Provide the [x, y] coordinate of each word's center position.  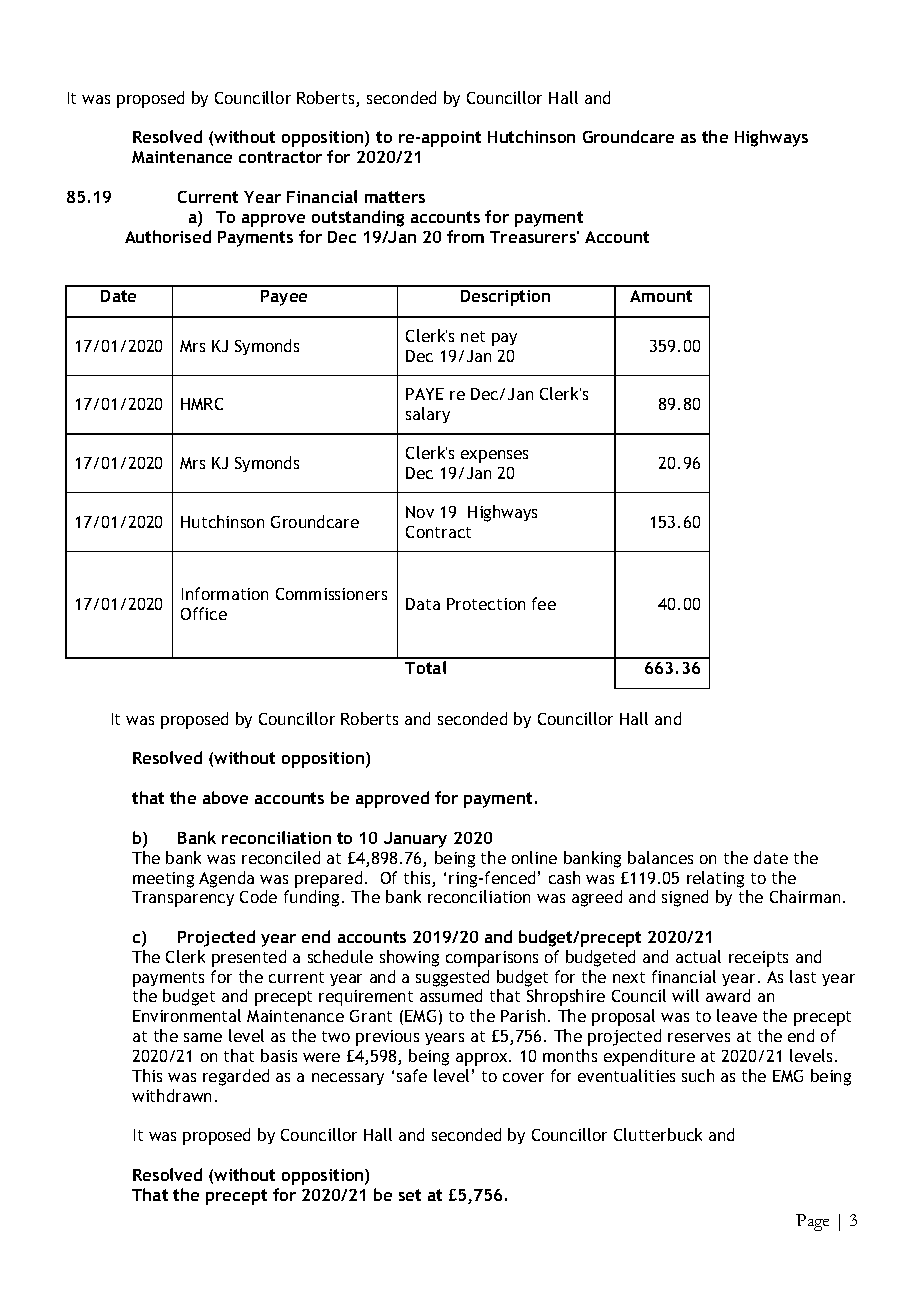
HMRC [202, 404]
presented [249, 958]
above [225, 797]
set [410, 1195]
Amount [661, 296]
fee [544, 603]
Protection [486, 604]
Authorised [168, 236]
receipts [758, 959]
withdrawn [171, 1095]
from [465, 236]
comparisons [492, 959]
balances [660, 857]
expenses [494, 456]
